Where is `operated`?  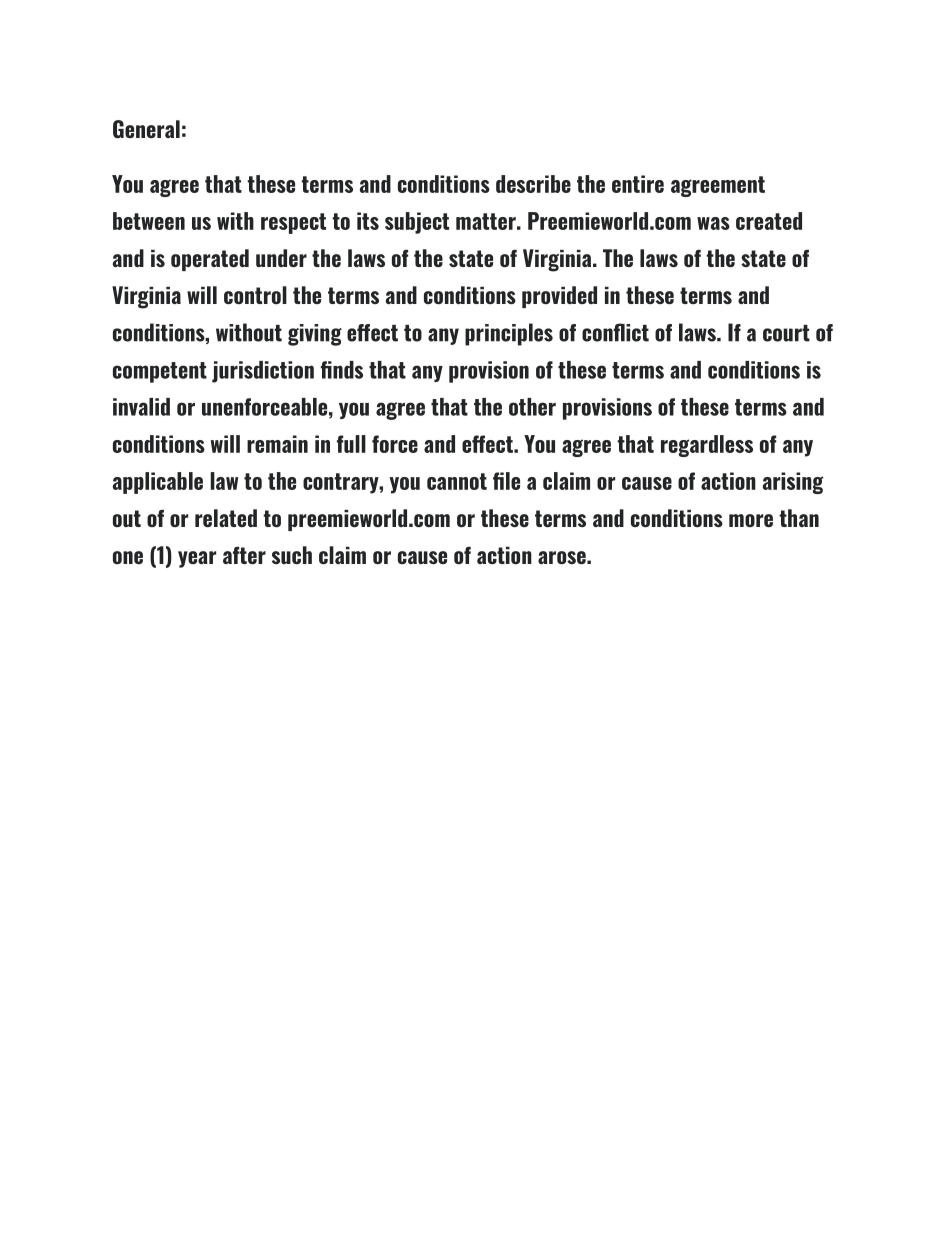 operated is located at coordinates (210, 260).
